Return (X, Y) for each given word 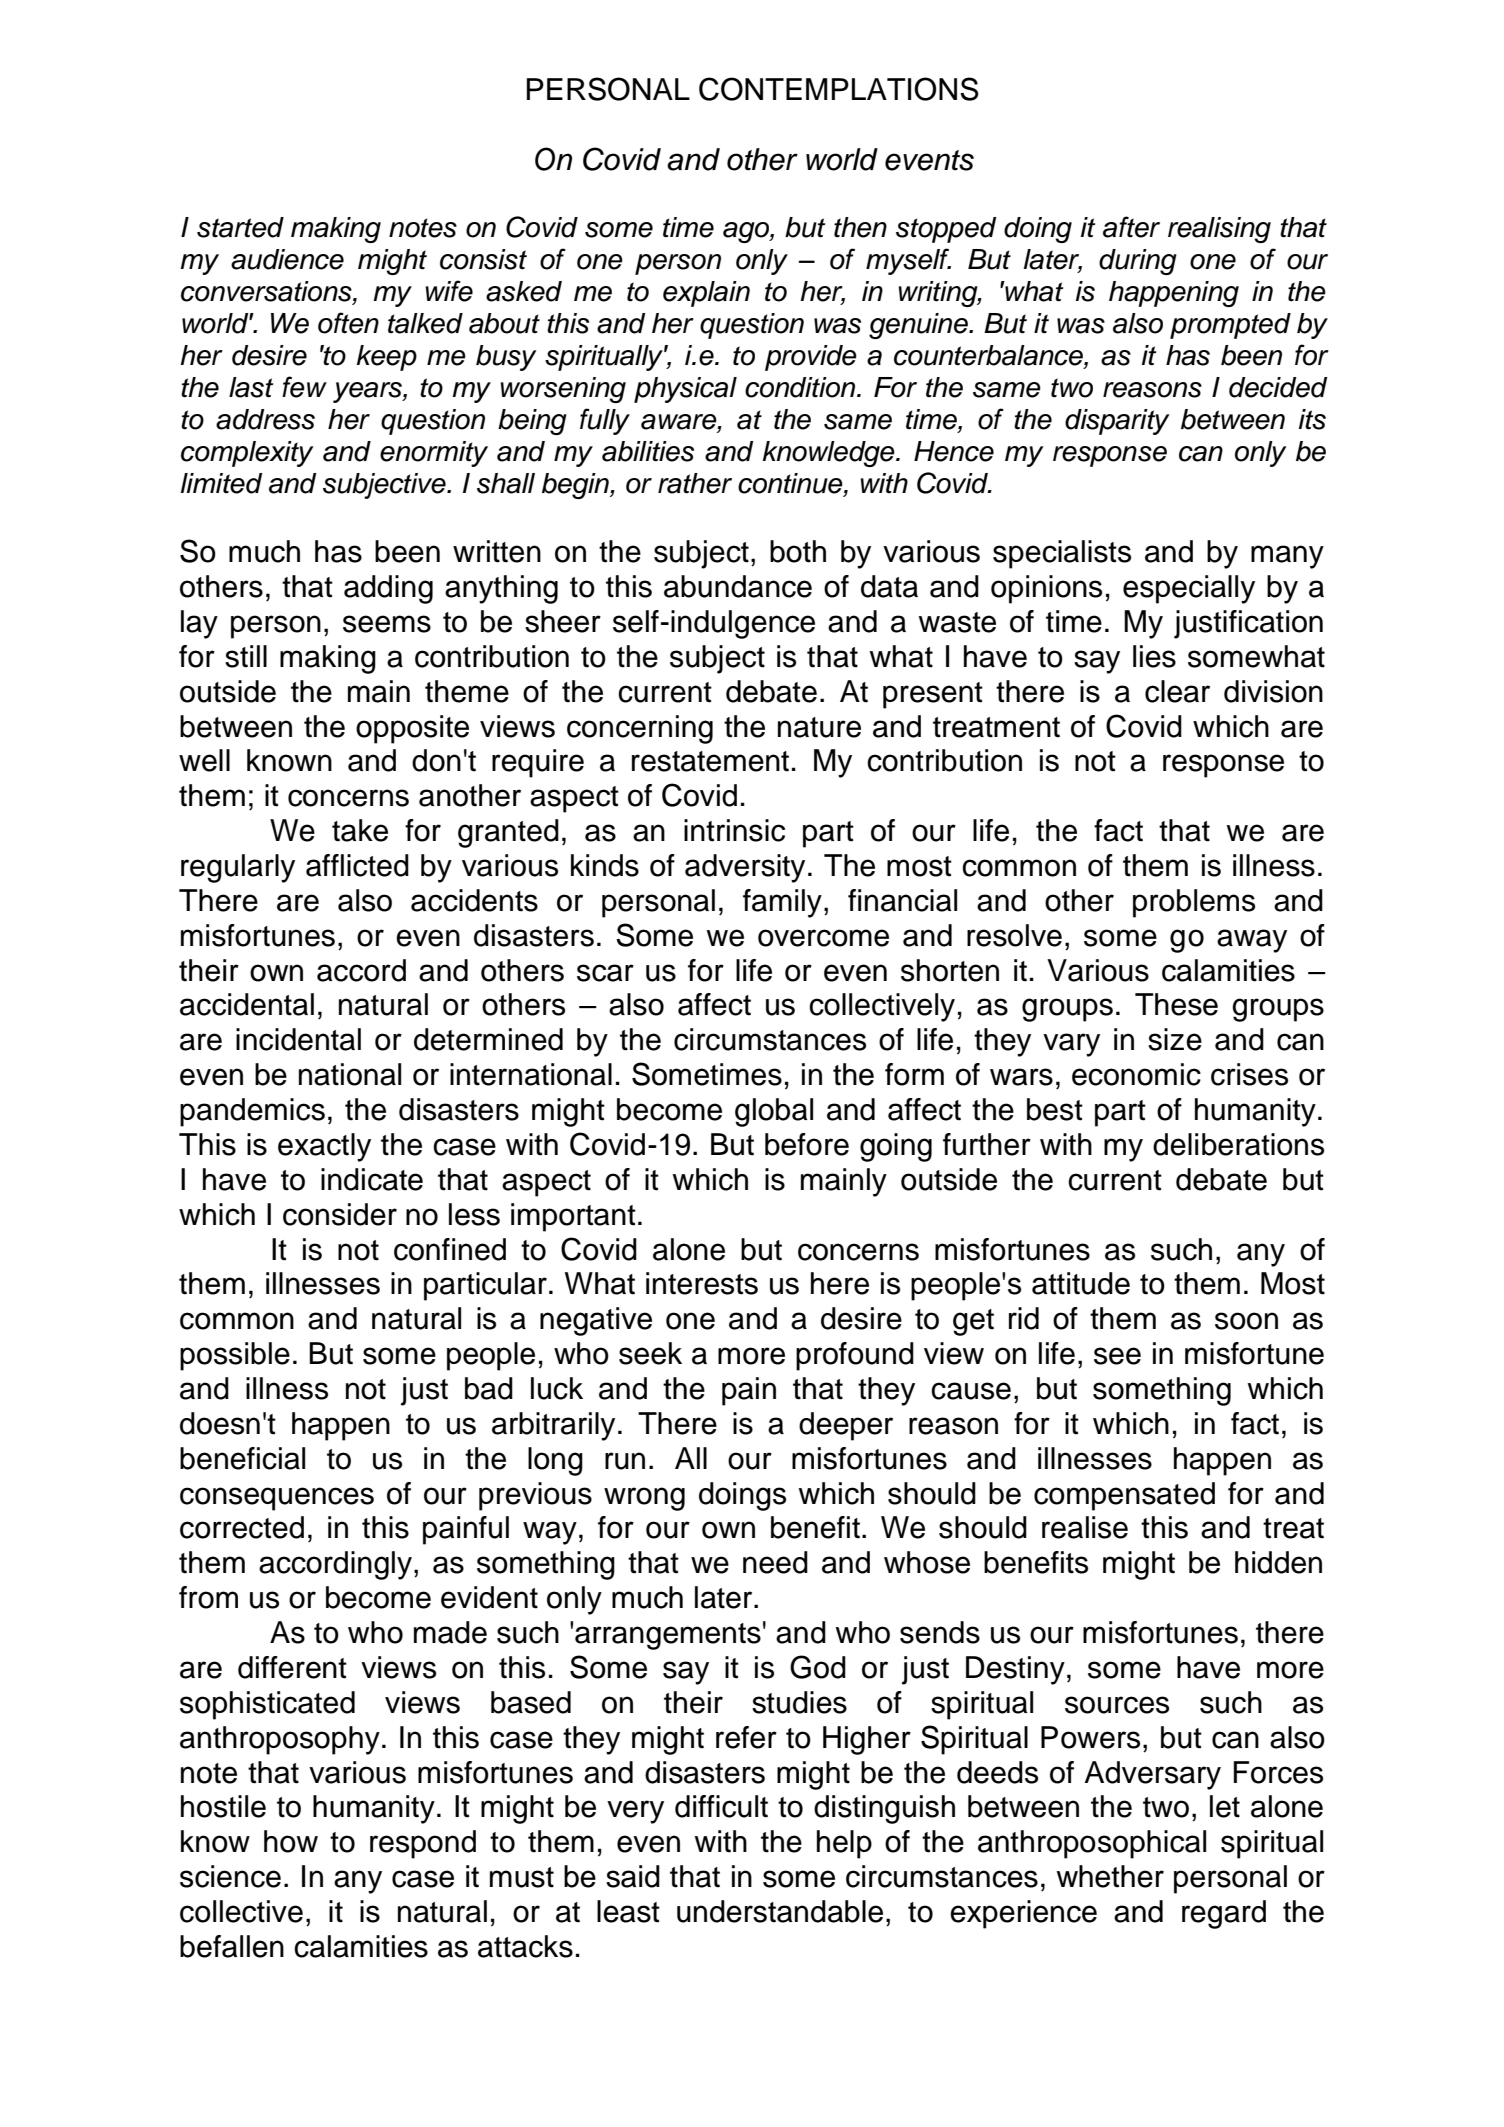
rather (695, 483)
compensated (1124, 1496)
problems (1194, 903)
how (291, 1841)
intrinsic (734, 830)
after (1131, 227)
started (240, 227)
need (775, 1562)
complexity (247, 454)
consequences (277, 1499)
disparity (1117, 422)
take (360, 830)
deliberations (1238, 1144)
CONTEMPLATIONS (839, 89)
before (807, 1144)
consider (340, 1214)
